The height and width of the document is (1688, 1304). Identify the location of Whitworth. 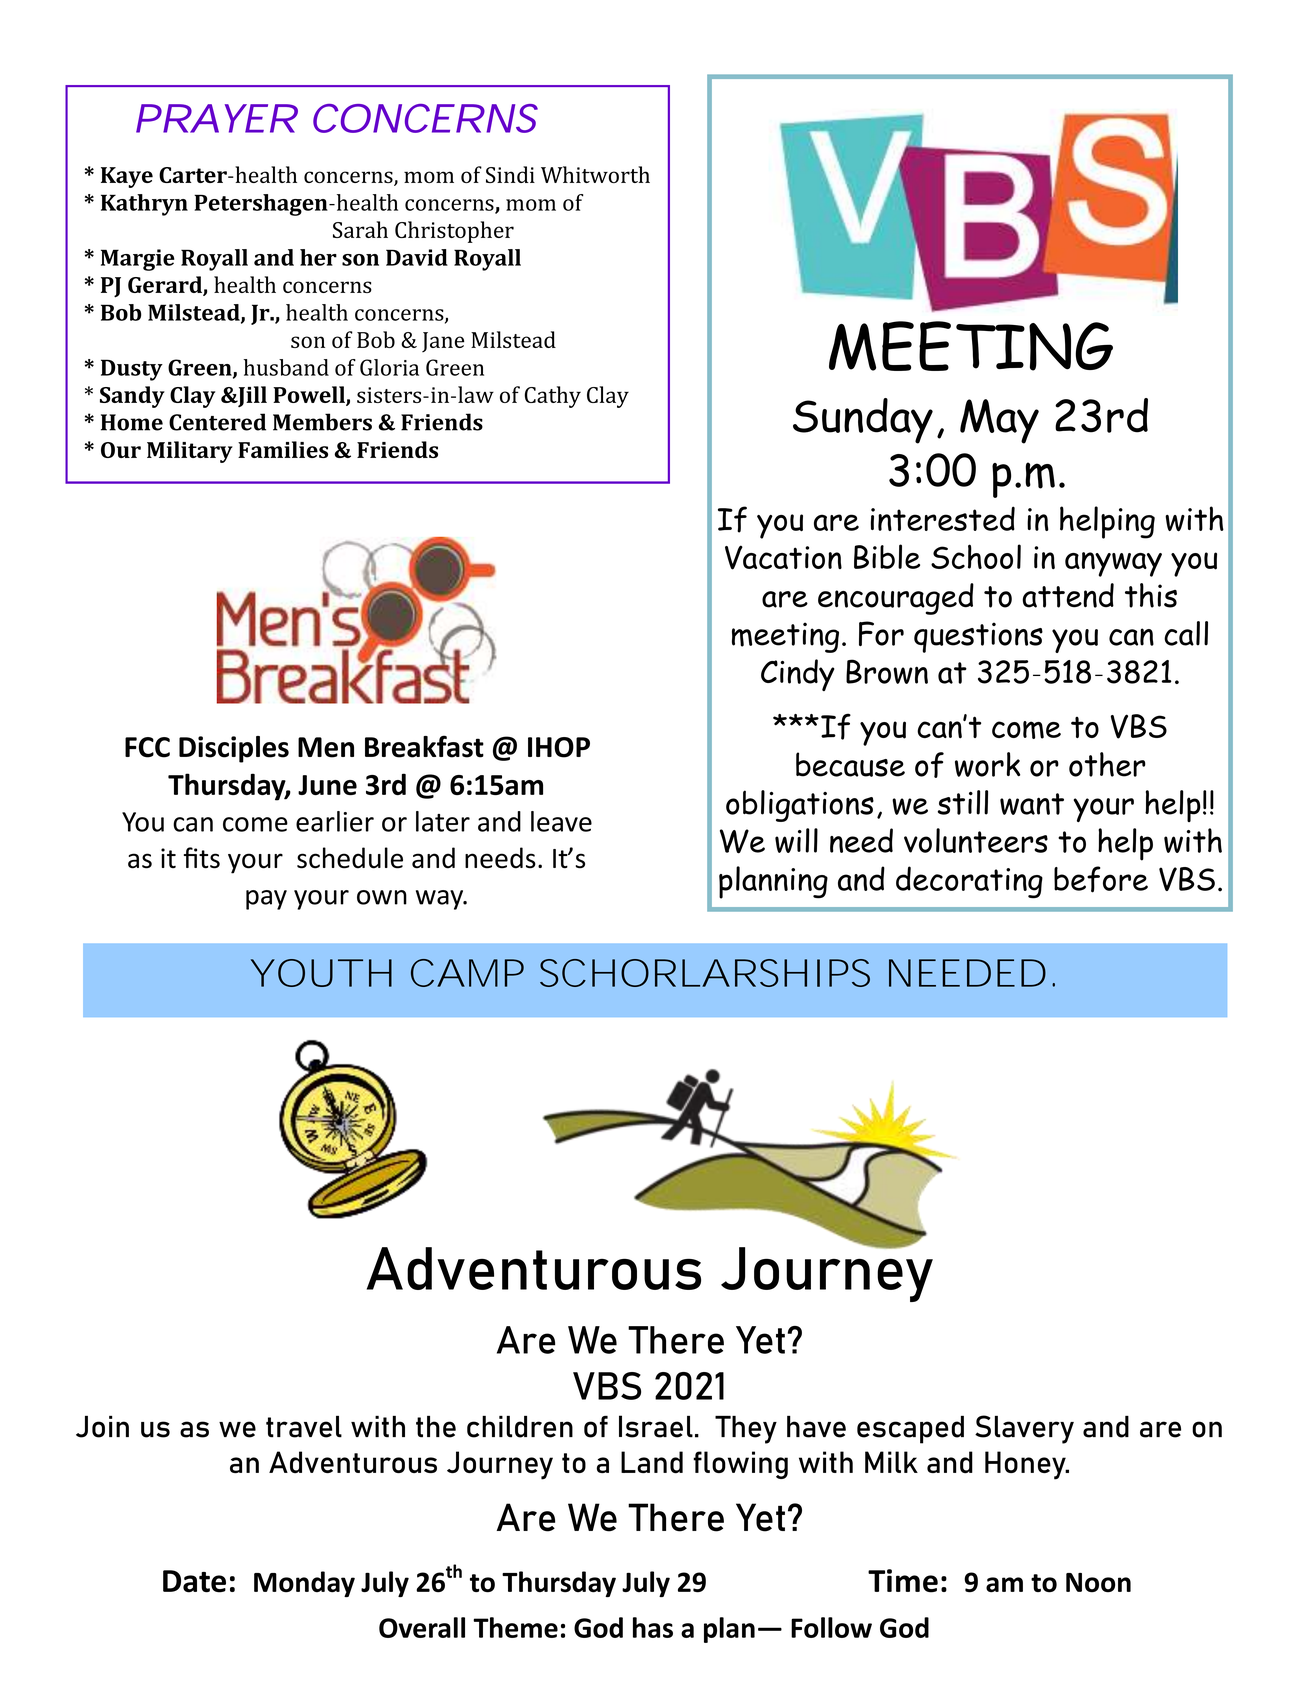
(595, 174).
